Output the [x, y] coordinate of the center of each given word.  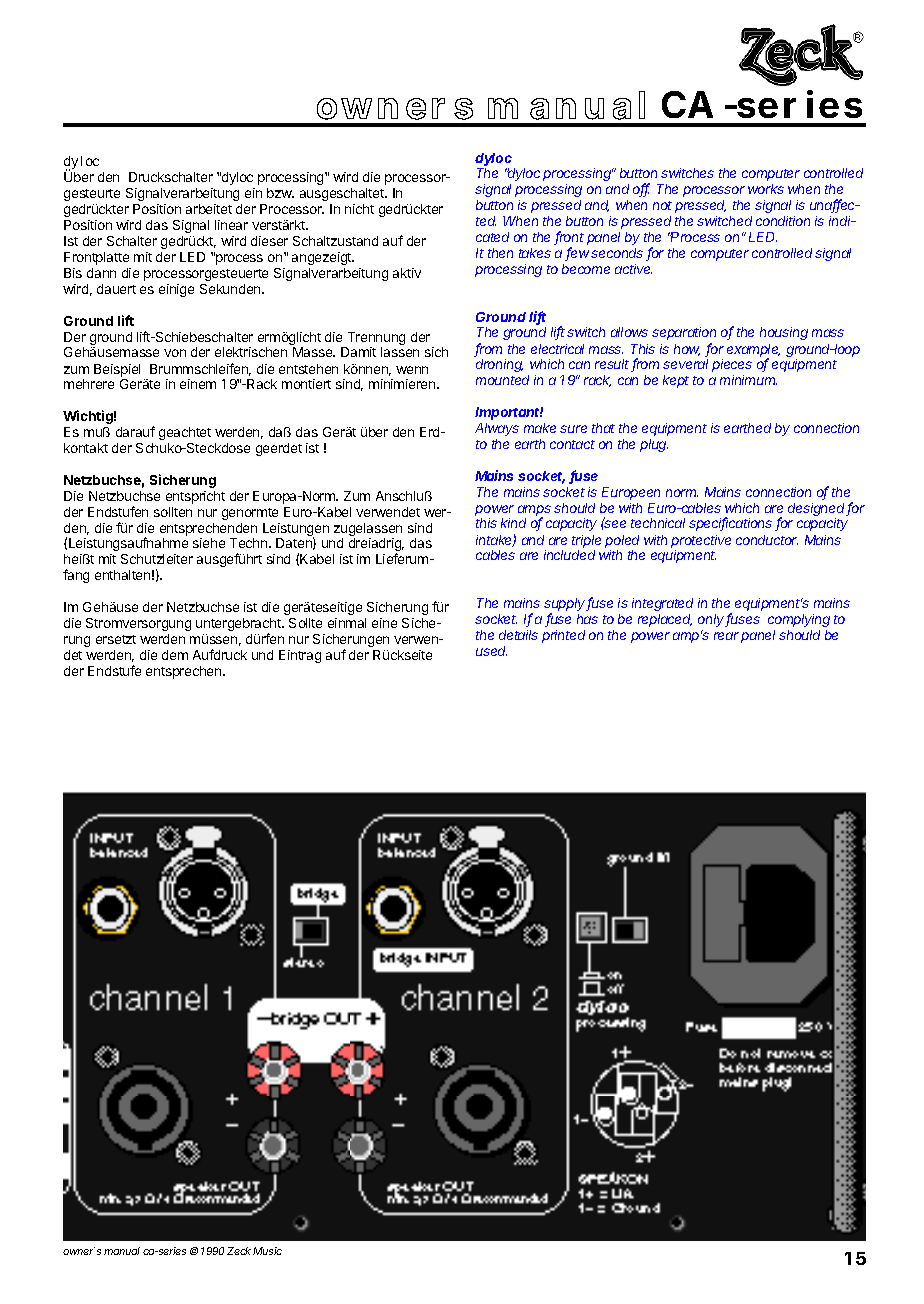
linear [231, 225]
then [500, 253]
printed [563, 636]
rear [726, 636]
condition [783, 221]
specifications [730, 524]
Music [267, 1251]
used [491, 651]
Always [497, 429]
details [518, 635]
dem [175, 655]
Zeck [240, 1251]
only [712, 620]
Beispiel [117, 370]
